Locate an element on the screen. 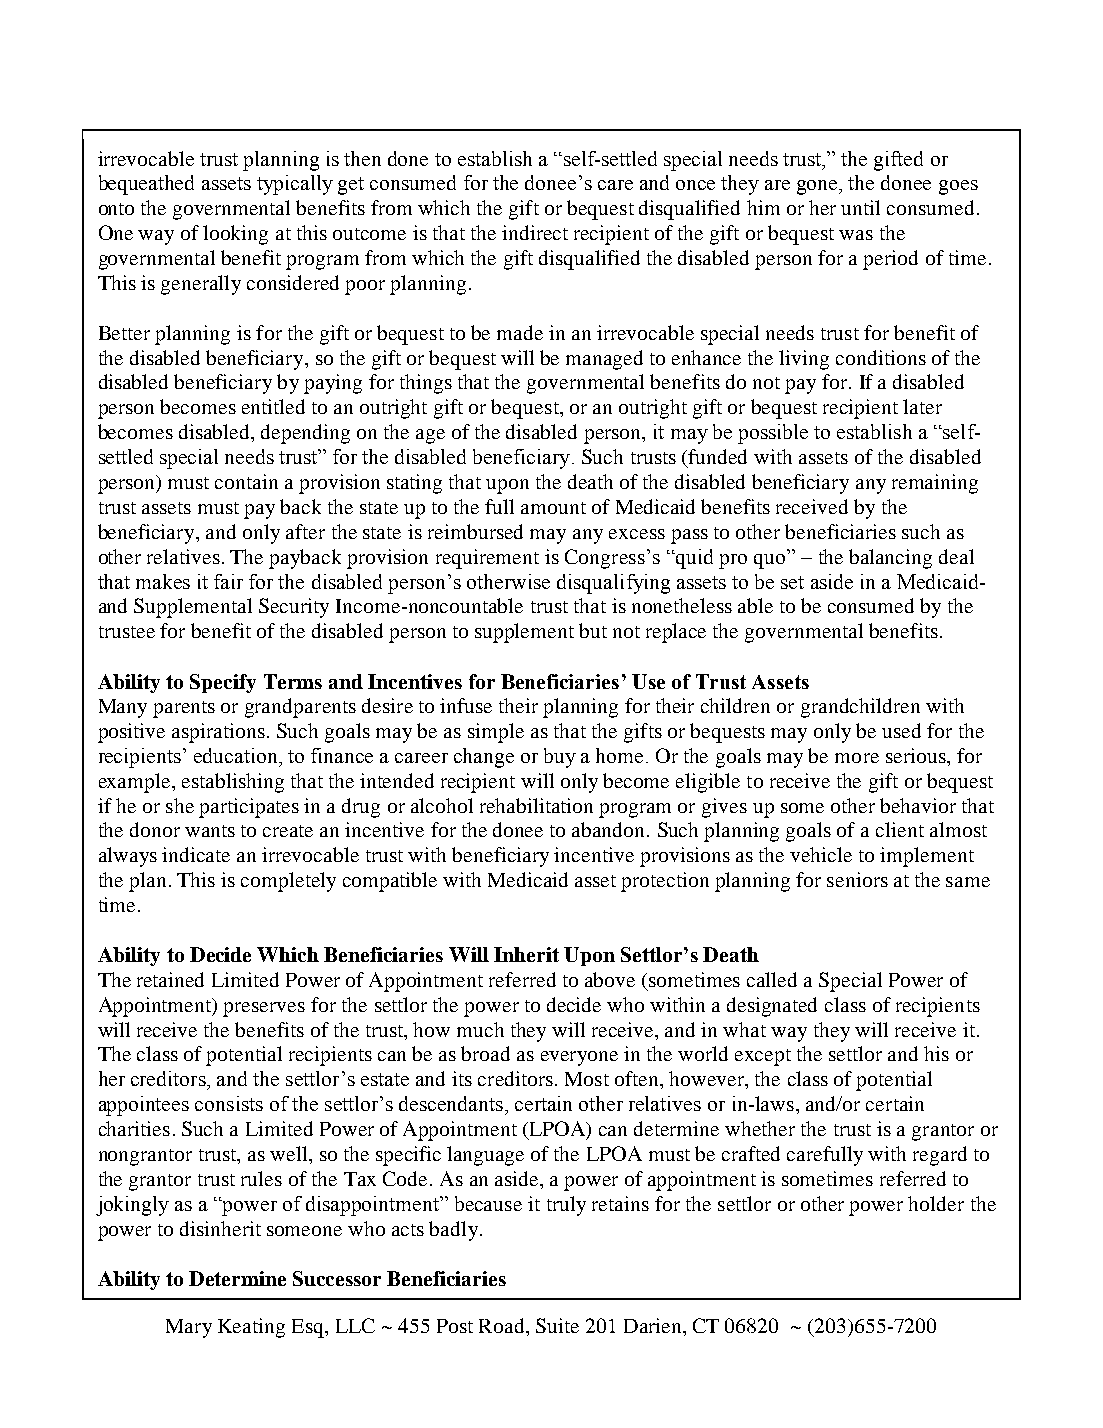  until is located at coordinates (860, 207).
